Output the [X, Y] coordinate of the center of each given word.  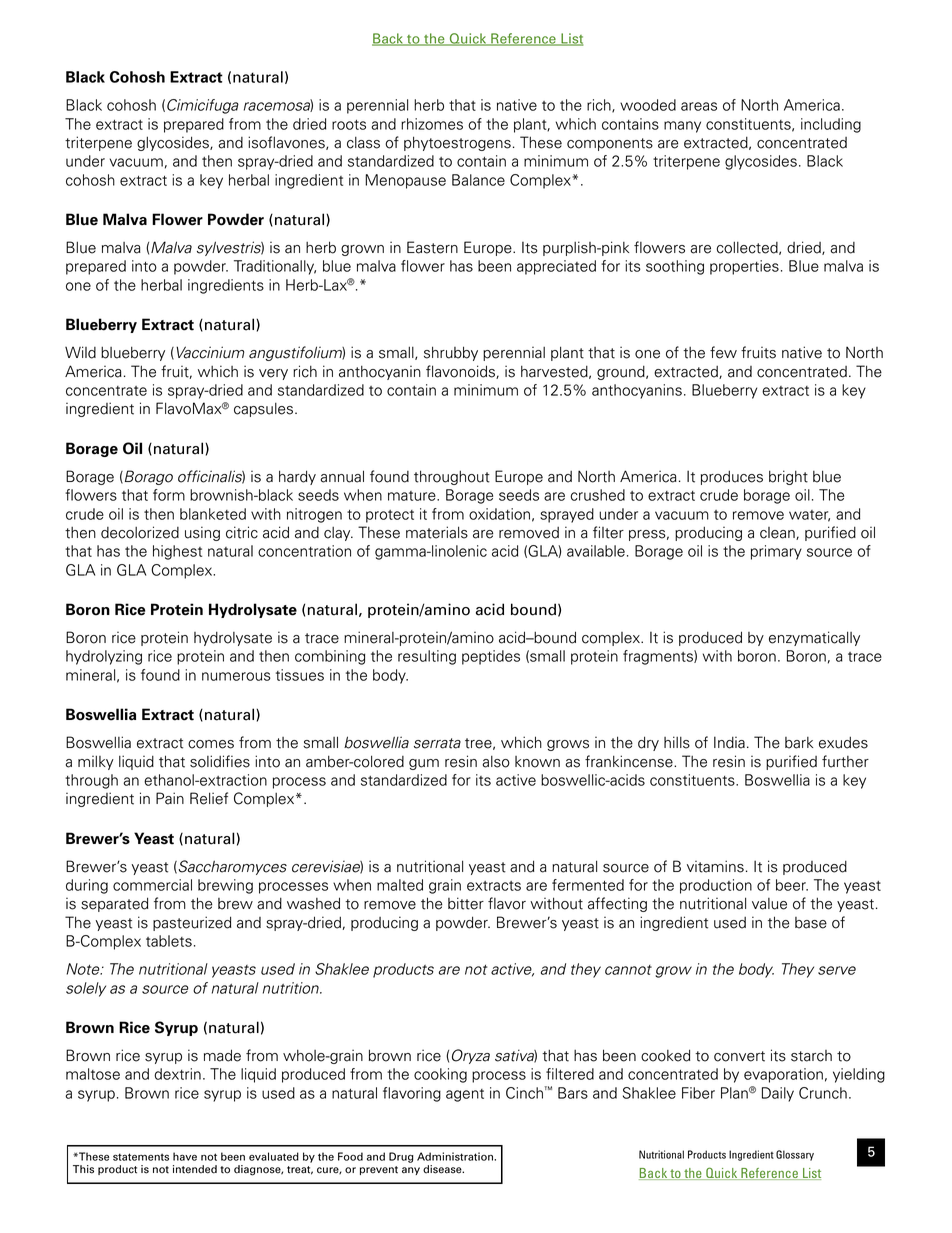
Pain [170, 798]
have [185, 1156]
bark [799, 743]
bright [788, 477]
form [169, 495]
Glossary [795, 1155]
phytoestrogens [457, 143]
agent [465, 1095]
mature [413, 496]
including [831, 125]
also [496, 762]
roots [349, 125]
